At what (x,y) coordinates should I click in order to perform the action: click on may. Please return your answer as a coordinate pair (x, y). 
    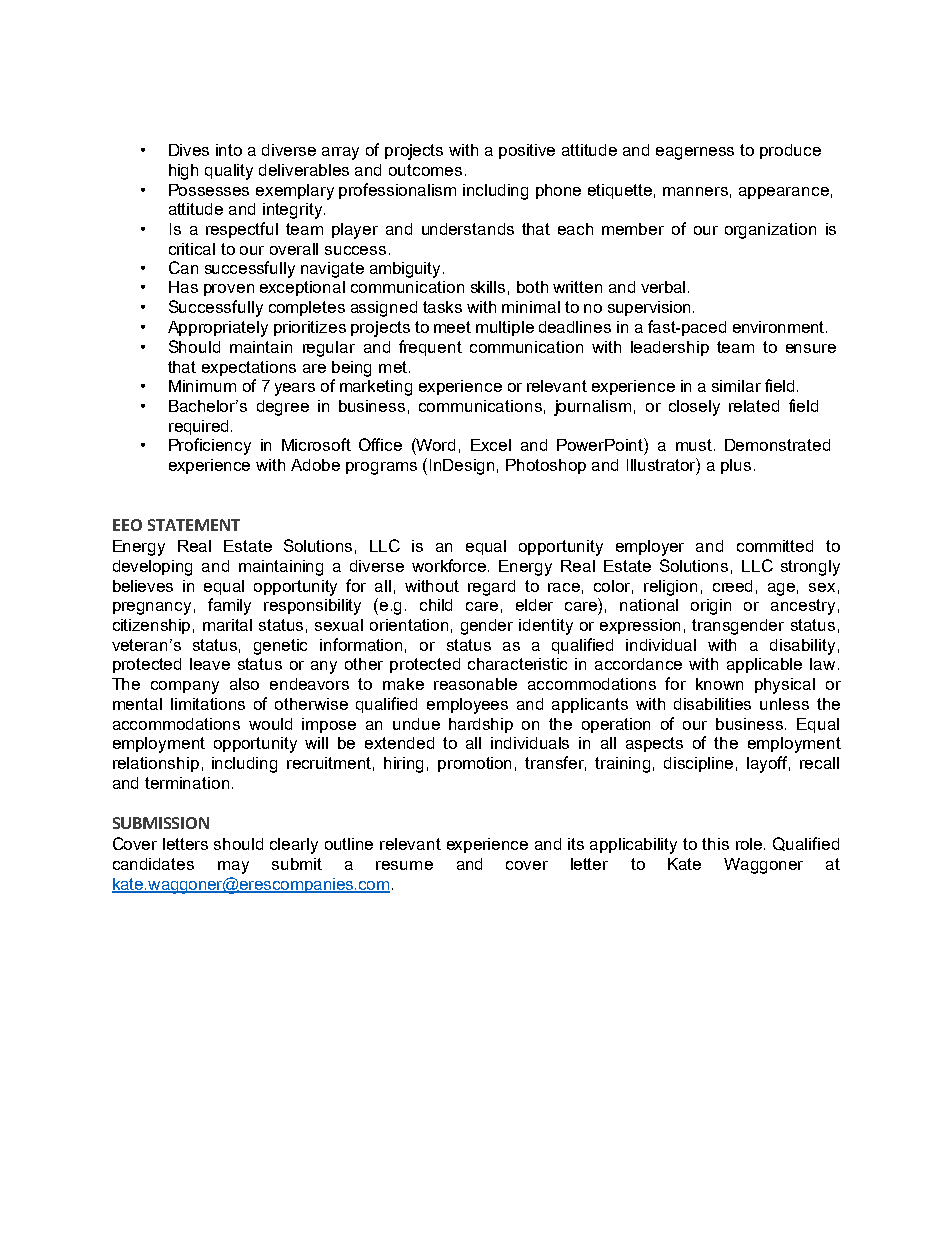
    Looking at the image, I should click on (233, 867).
